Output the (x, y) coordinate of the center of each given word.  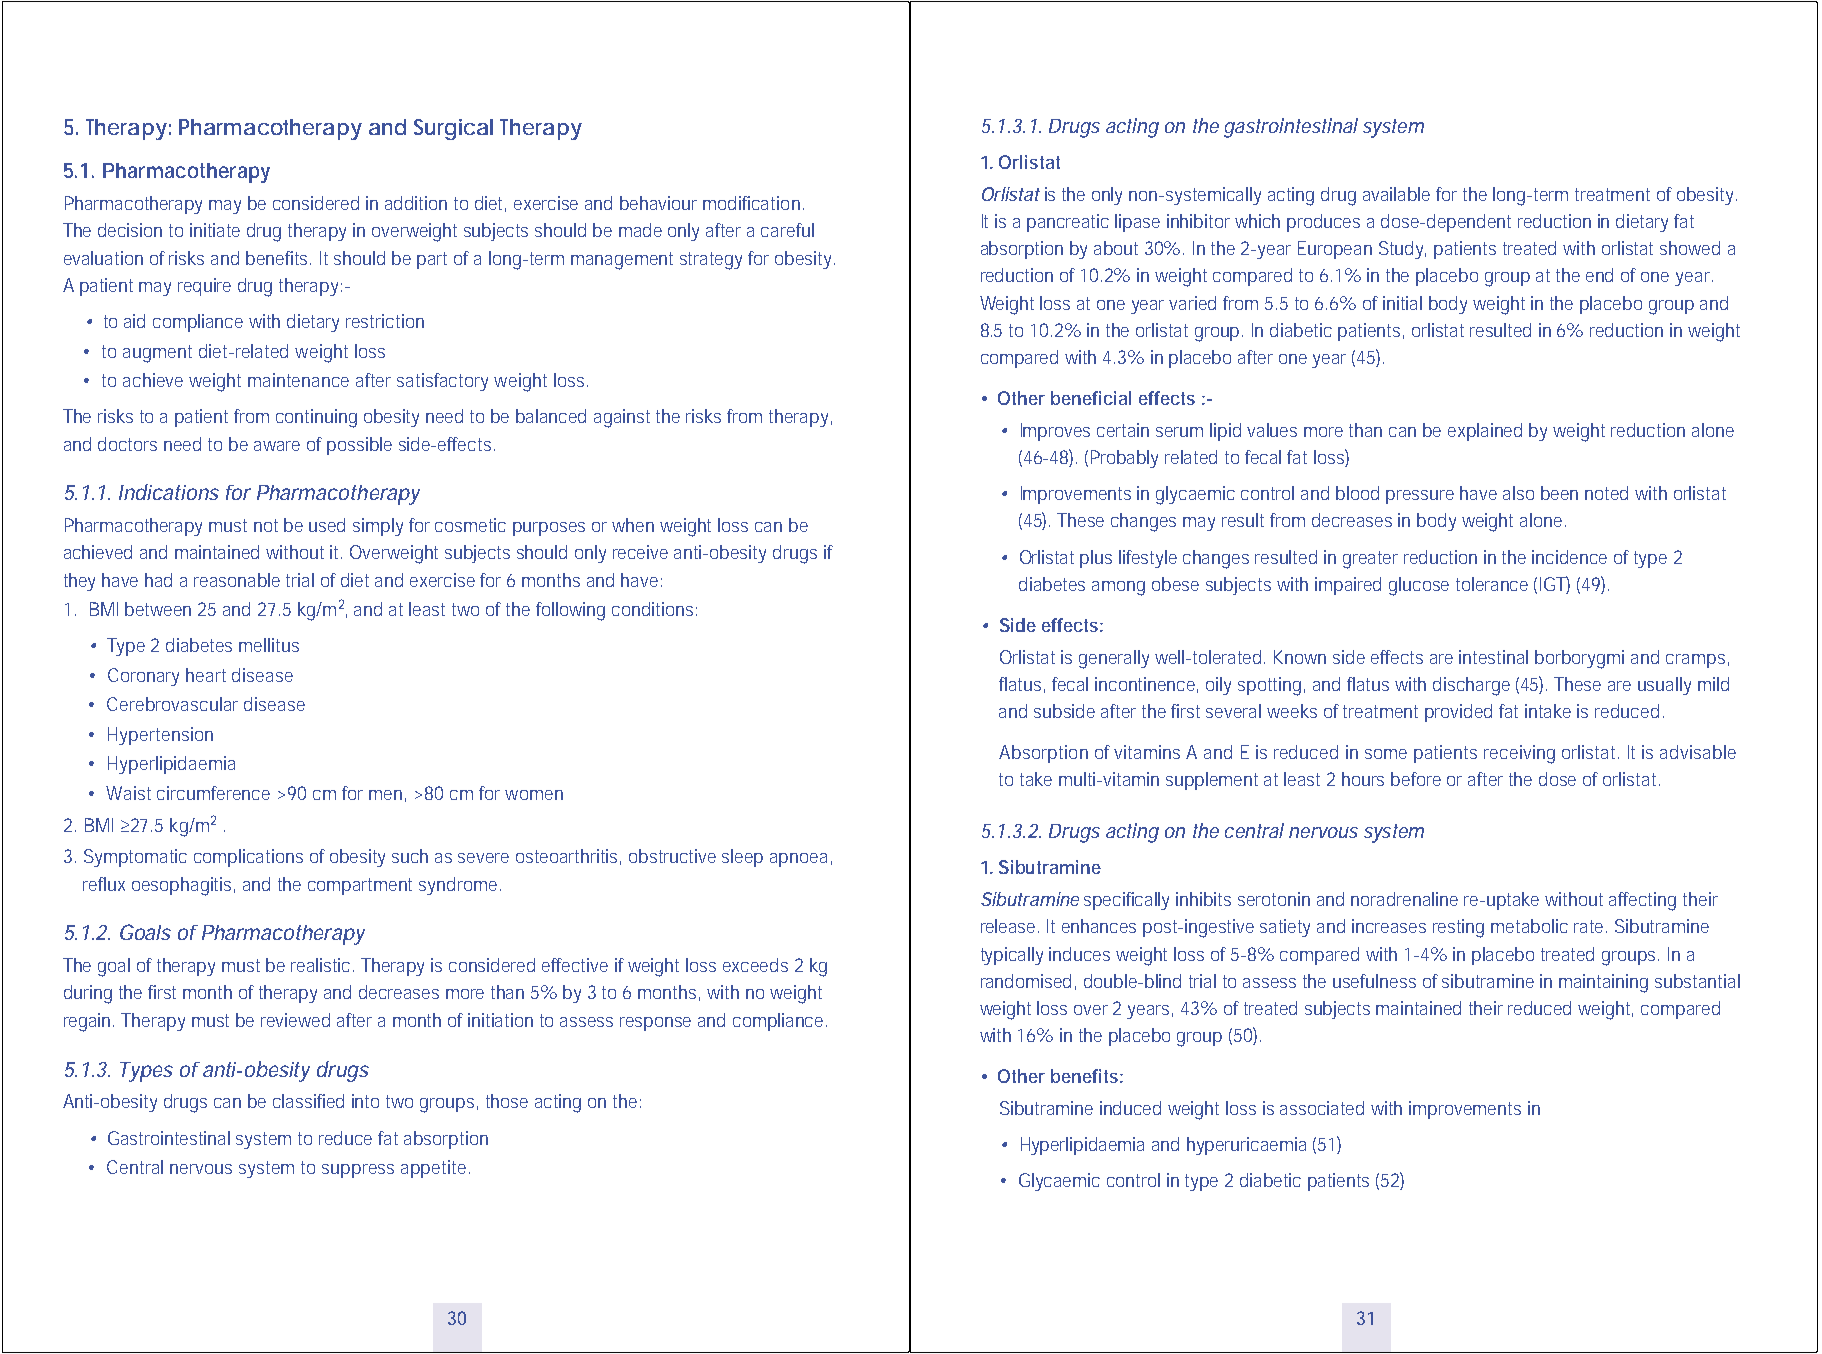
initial (1402, 303)
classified (308, 1101)
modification (751, 203)
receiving (1519, 754)
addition (416, 203)
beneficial (1091, 398)
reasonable (237, 580)
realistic (322, 965)
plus (1096, 559)
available (1396, 194)
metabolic (1529, 926)
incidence (1569, 557)
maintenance (298, 380)
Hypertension (160, 736)
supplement (1212, 781)
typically (1012, 956)
